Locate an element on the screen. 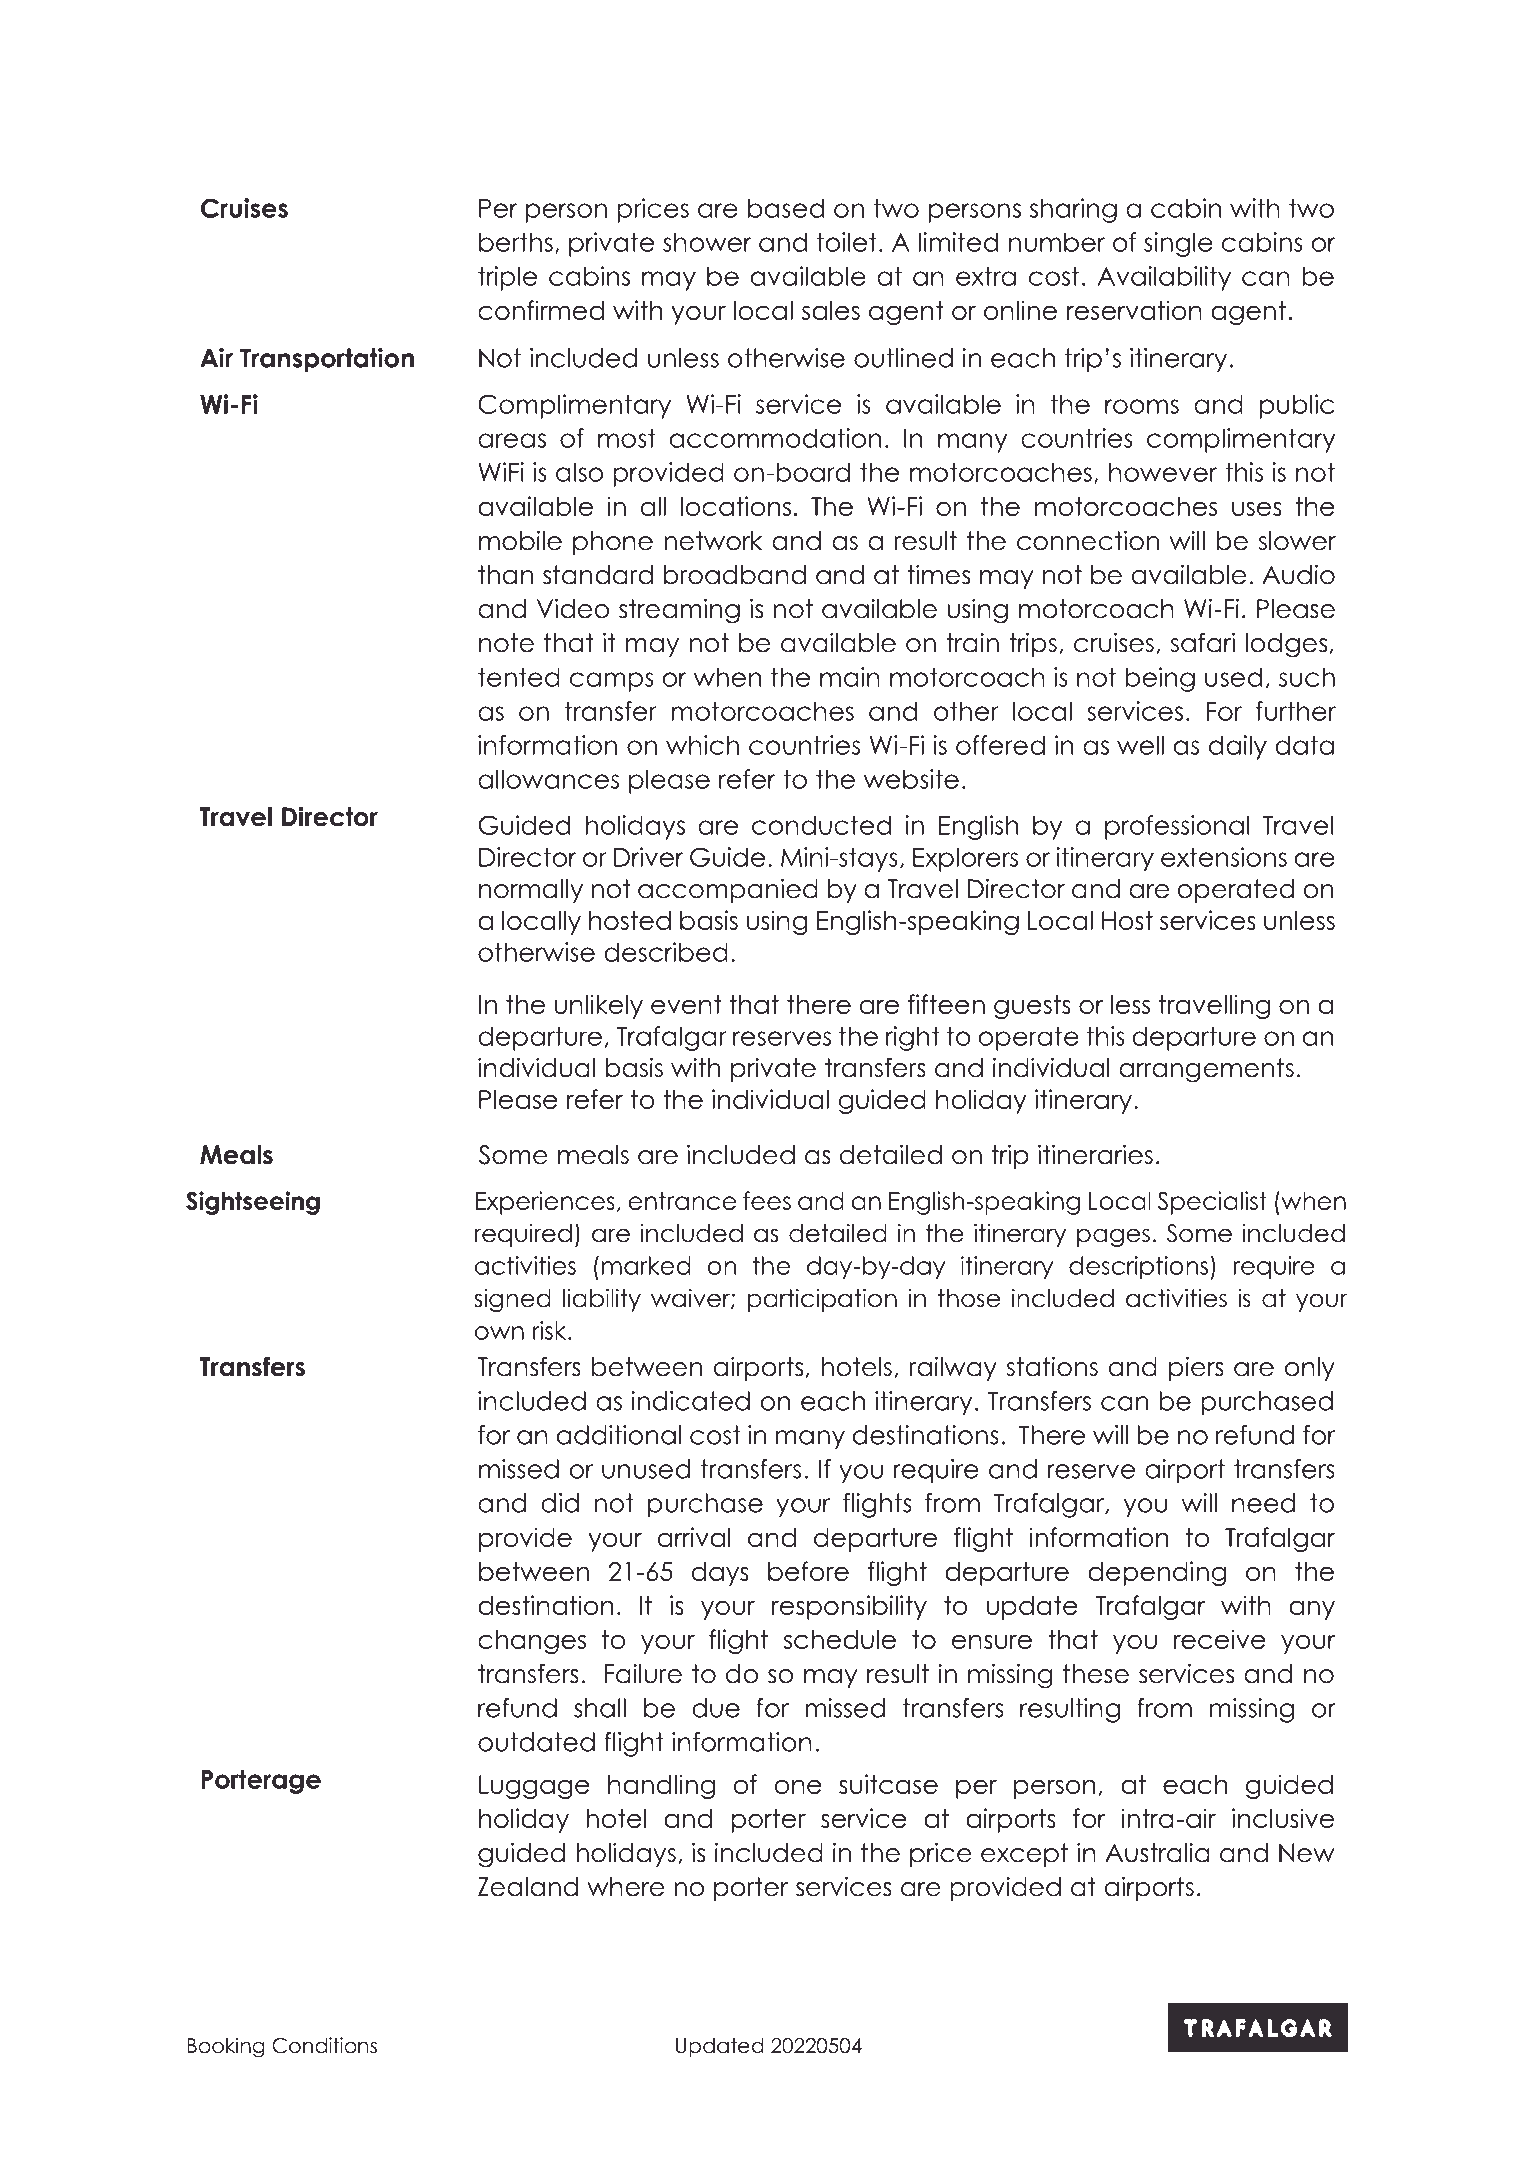 The height and width of the screenshot is (2170, 1535). piers is located at coordinates (1196, 1368).
